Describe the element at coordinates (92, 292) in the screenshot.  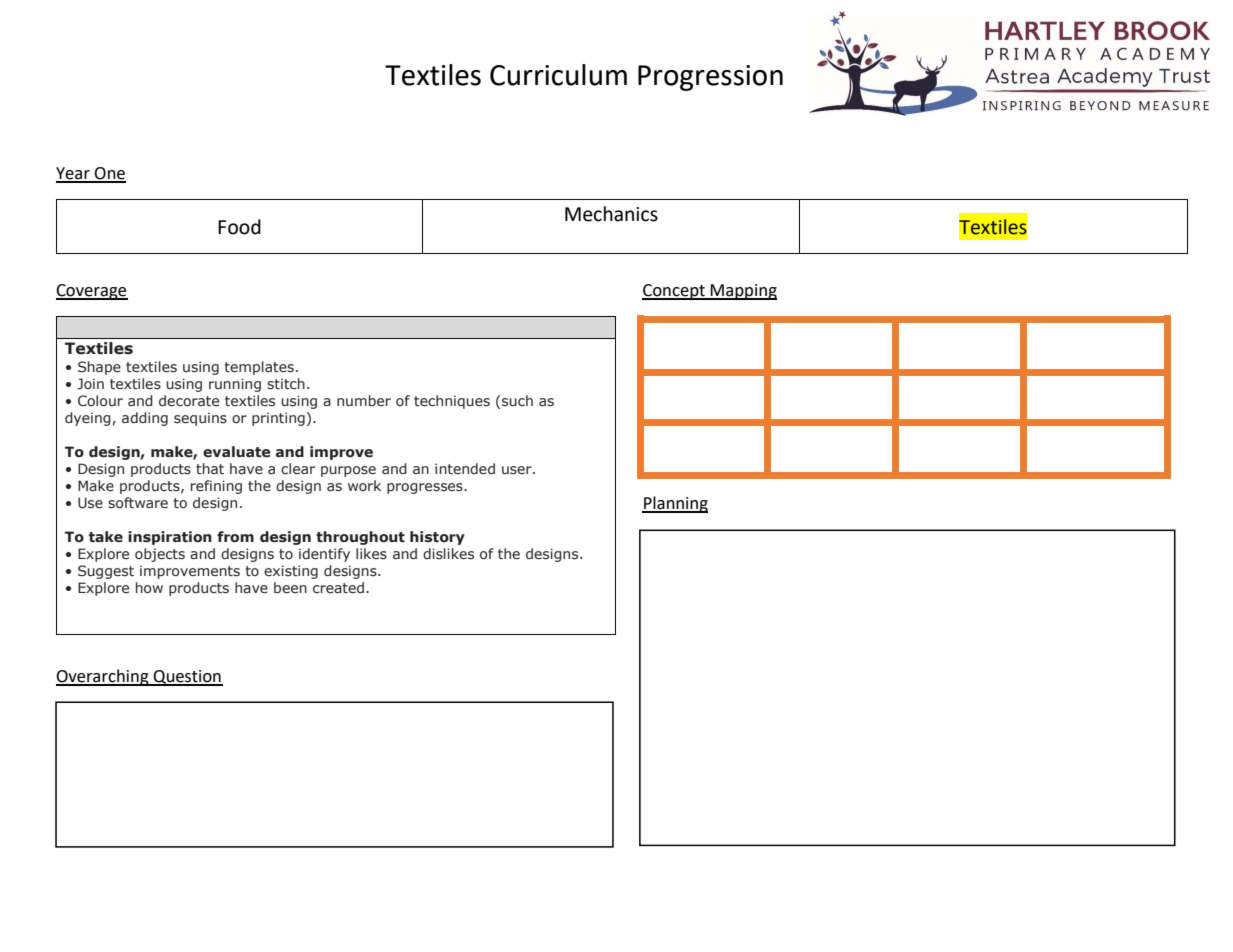
I see `Coverage` at that location.
